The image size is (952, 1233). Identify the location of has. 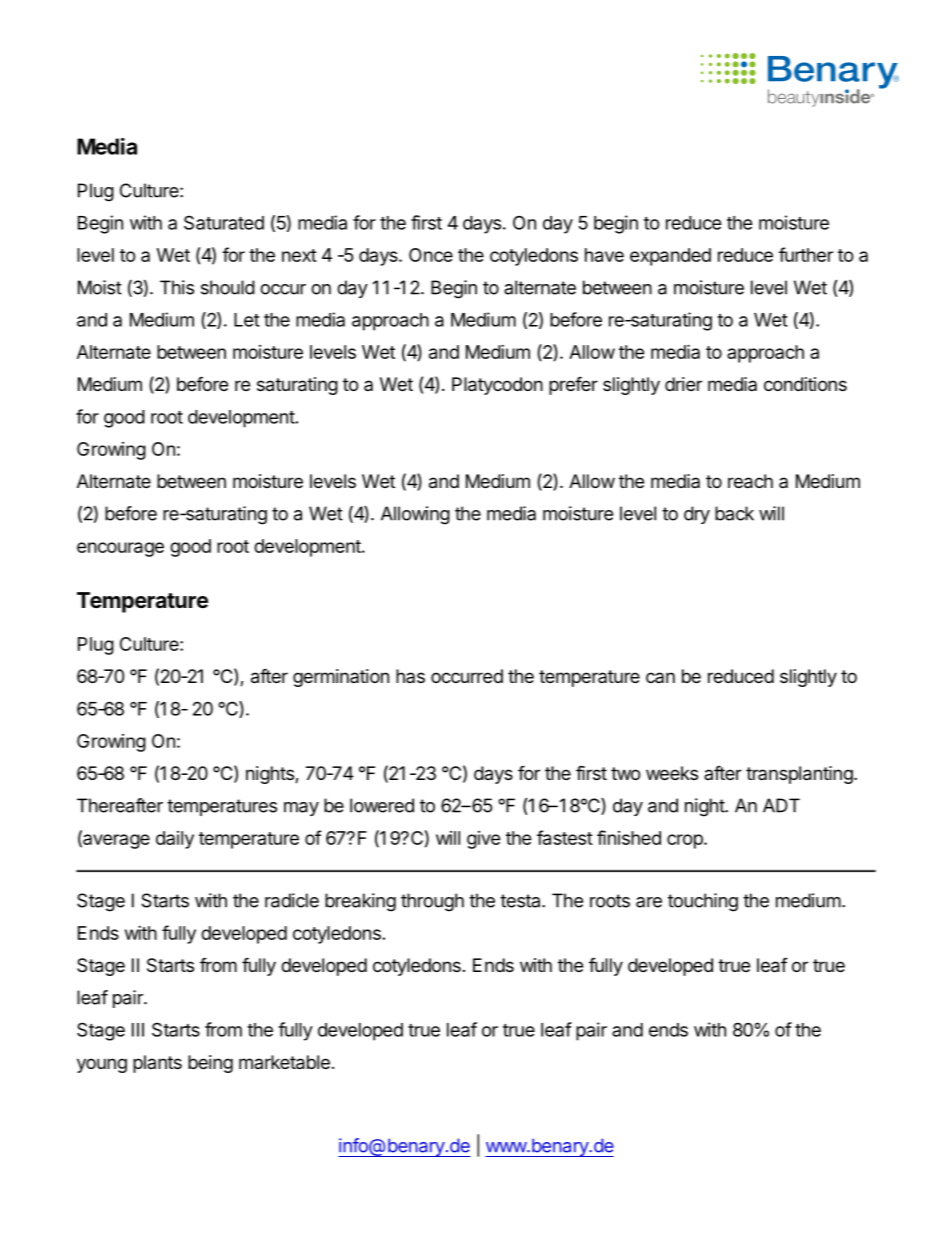
(410, 676).
